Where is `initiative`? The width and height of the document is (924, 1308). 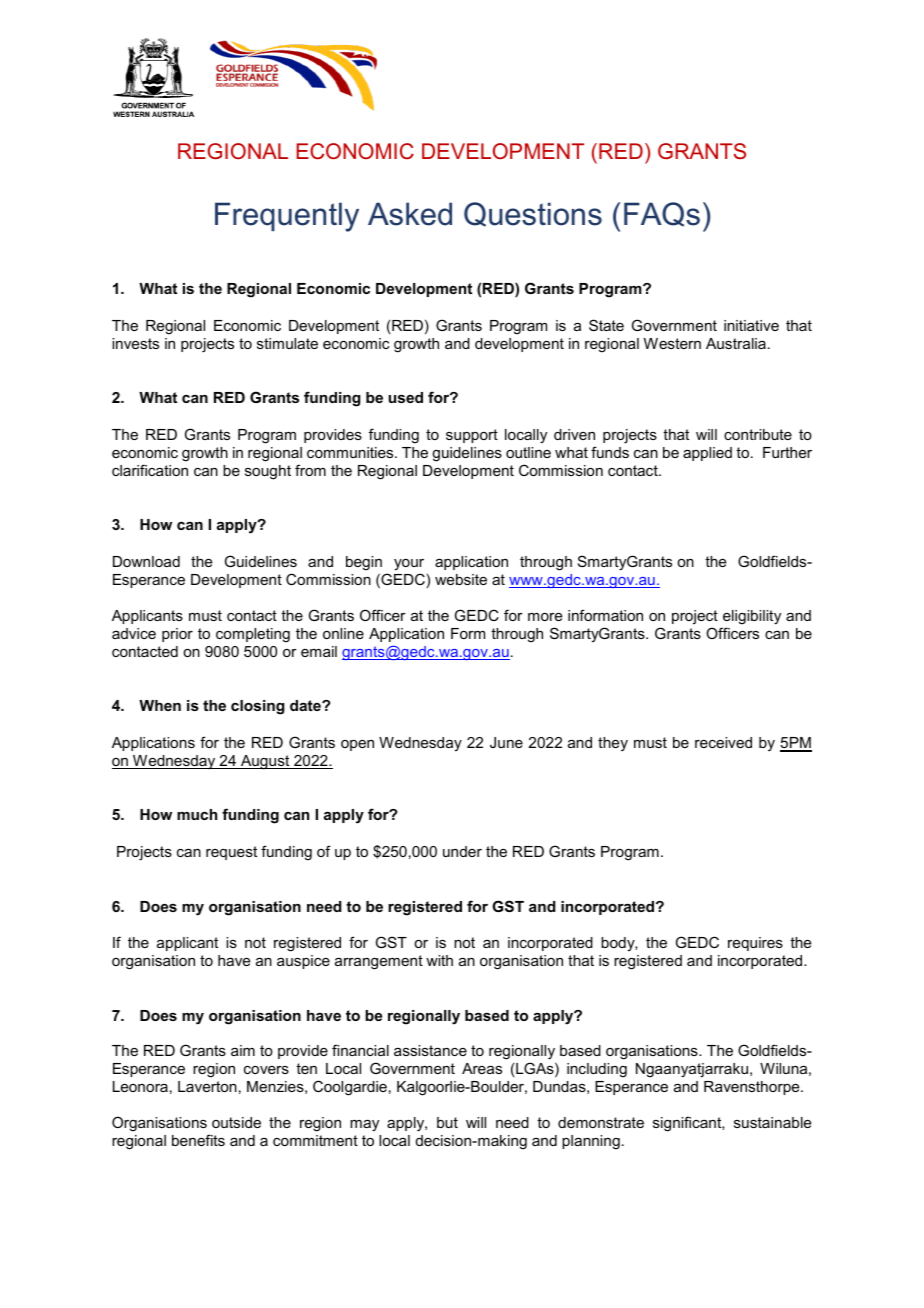
initiative is located at coordinates (751, 325).
